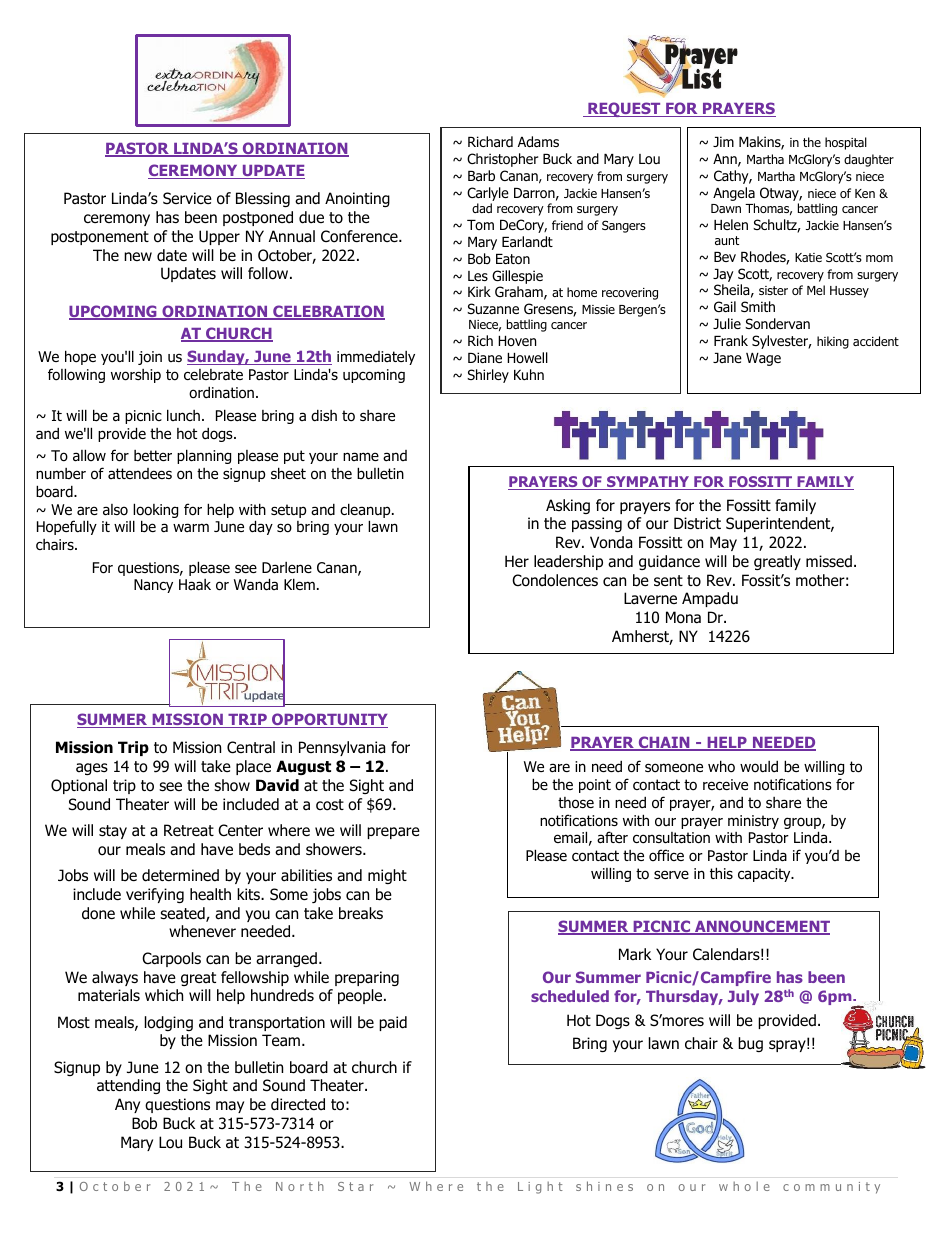 This document has width=952, height=1233. I want to click on paid, so click(393, 1023).
